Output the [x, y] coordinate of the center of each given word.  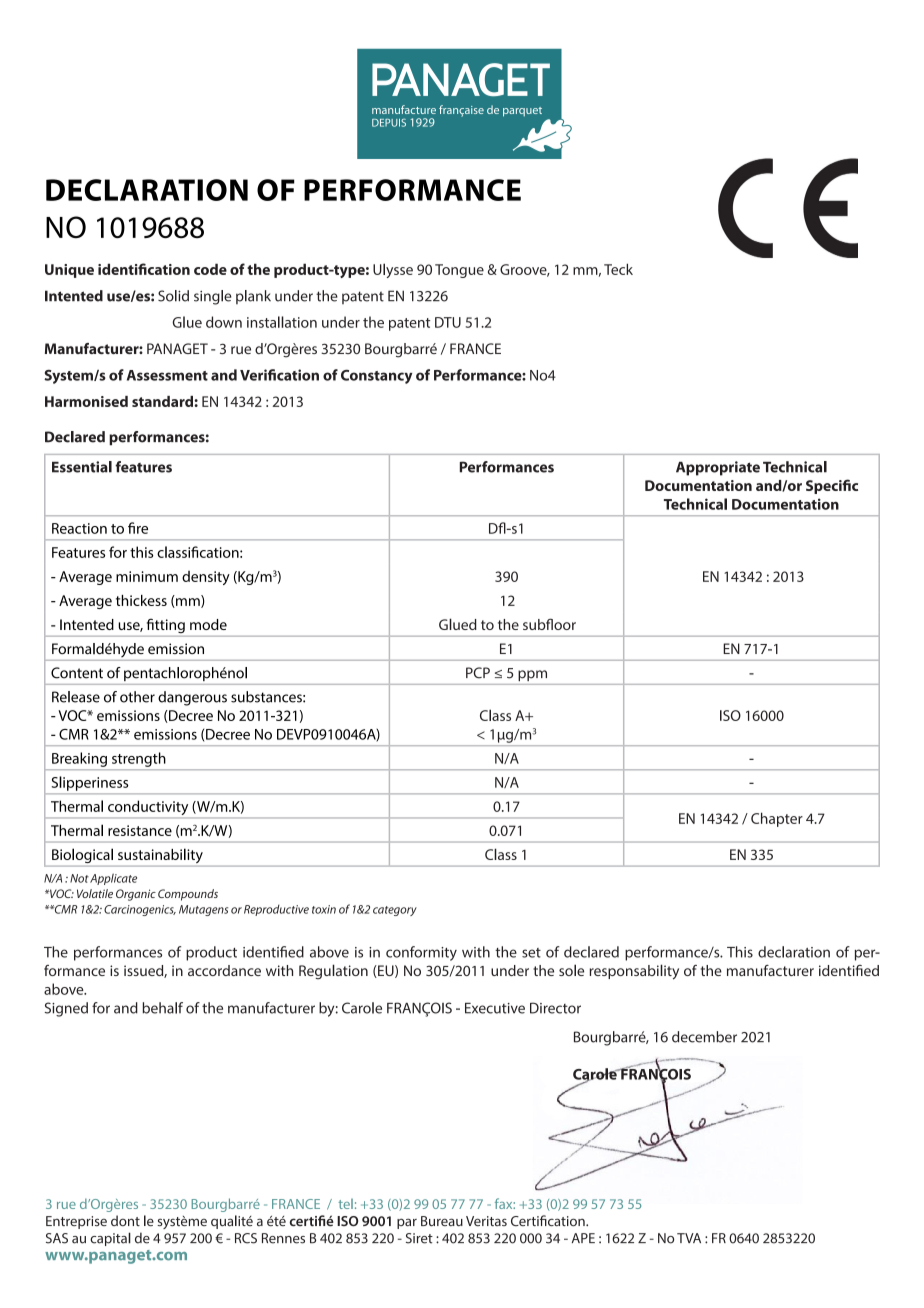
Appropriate [718, 468]
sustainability [160, 855]
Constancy [376, 377]
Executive [495, 1008]
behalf [162, 1008]
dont [125, 1220]
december [704, 1037]
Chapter [777, 819]
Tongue [459, 271]
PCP [478, 673]
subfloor [549, 624]
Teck [618, 269]
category [395, 911]
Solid [173, 296]
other [137, 697]
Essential [82, 467]
